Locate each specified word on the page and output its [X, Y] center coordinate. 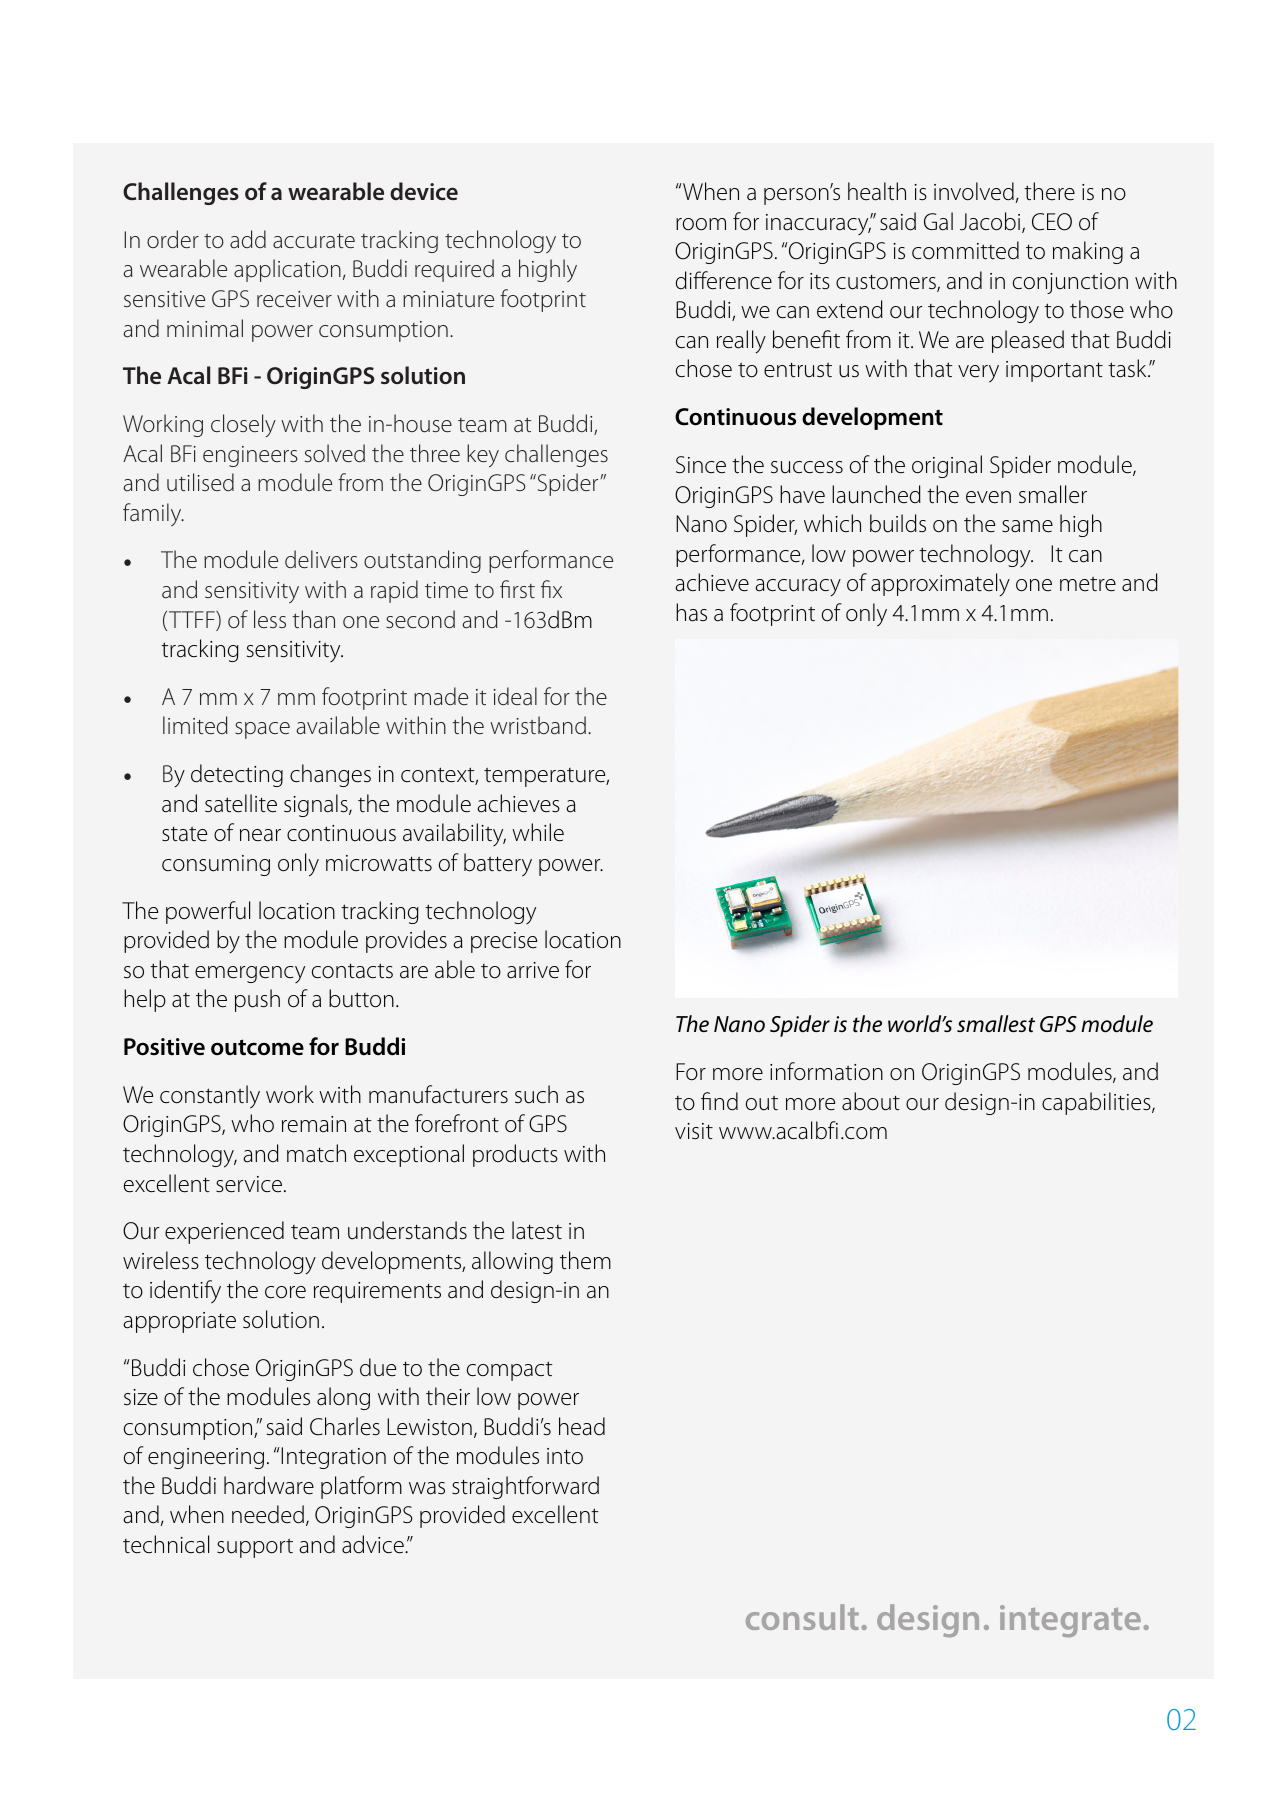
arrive [533, 970]
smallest [996, 1024]
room [701, 224]
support [255, 1548]
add [248, 239]
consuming [216, 865]
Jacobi [991, 222]
